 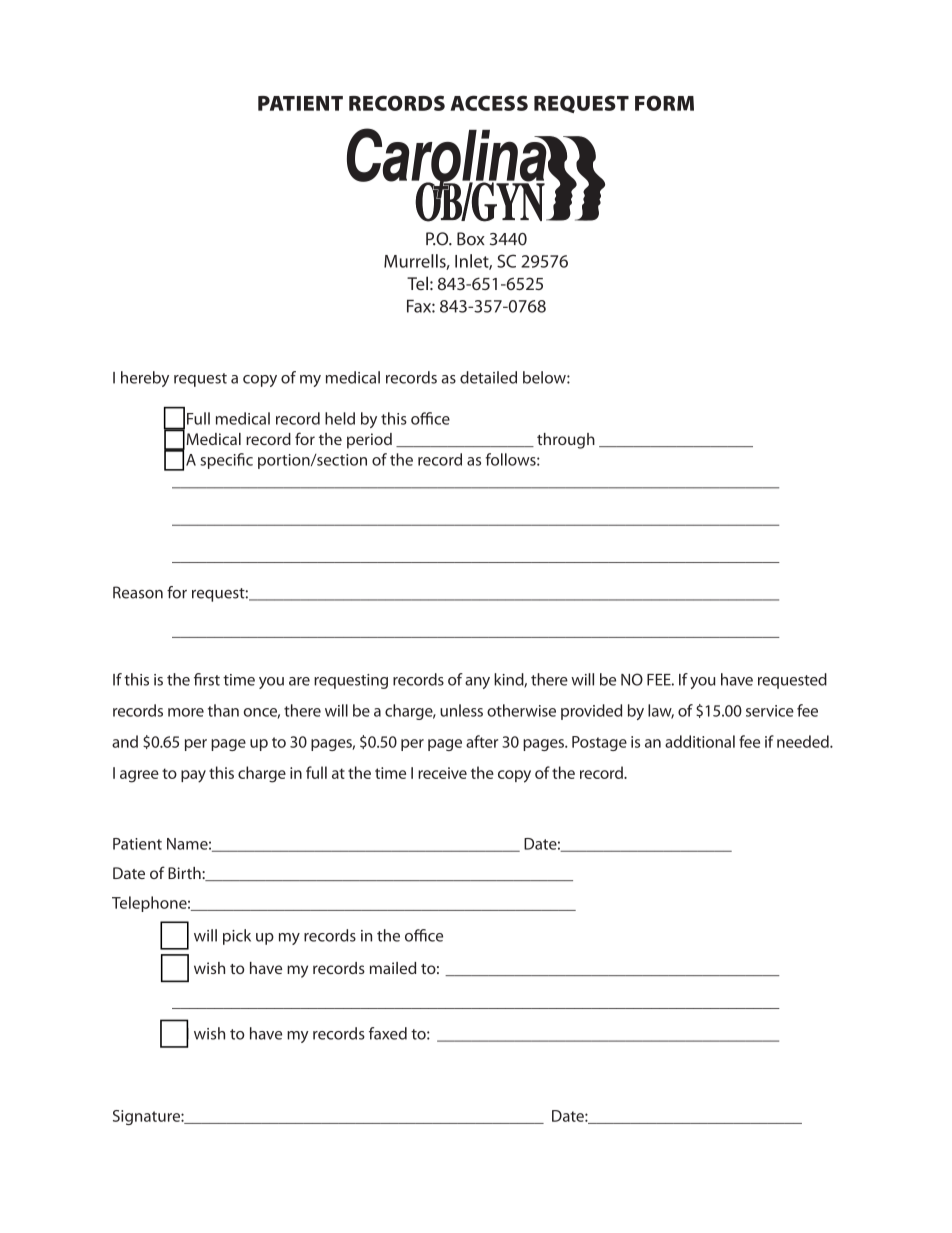 What do you see at coordinates (393, 968) in the page?
I see `mailed` at bounding box center [393, 968].
